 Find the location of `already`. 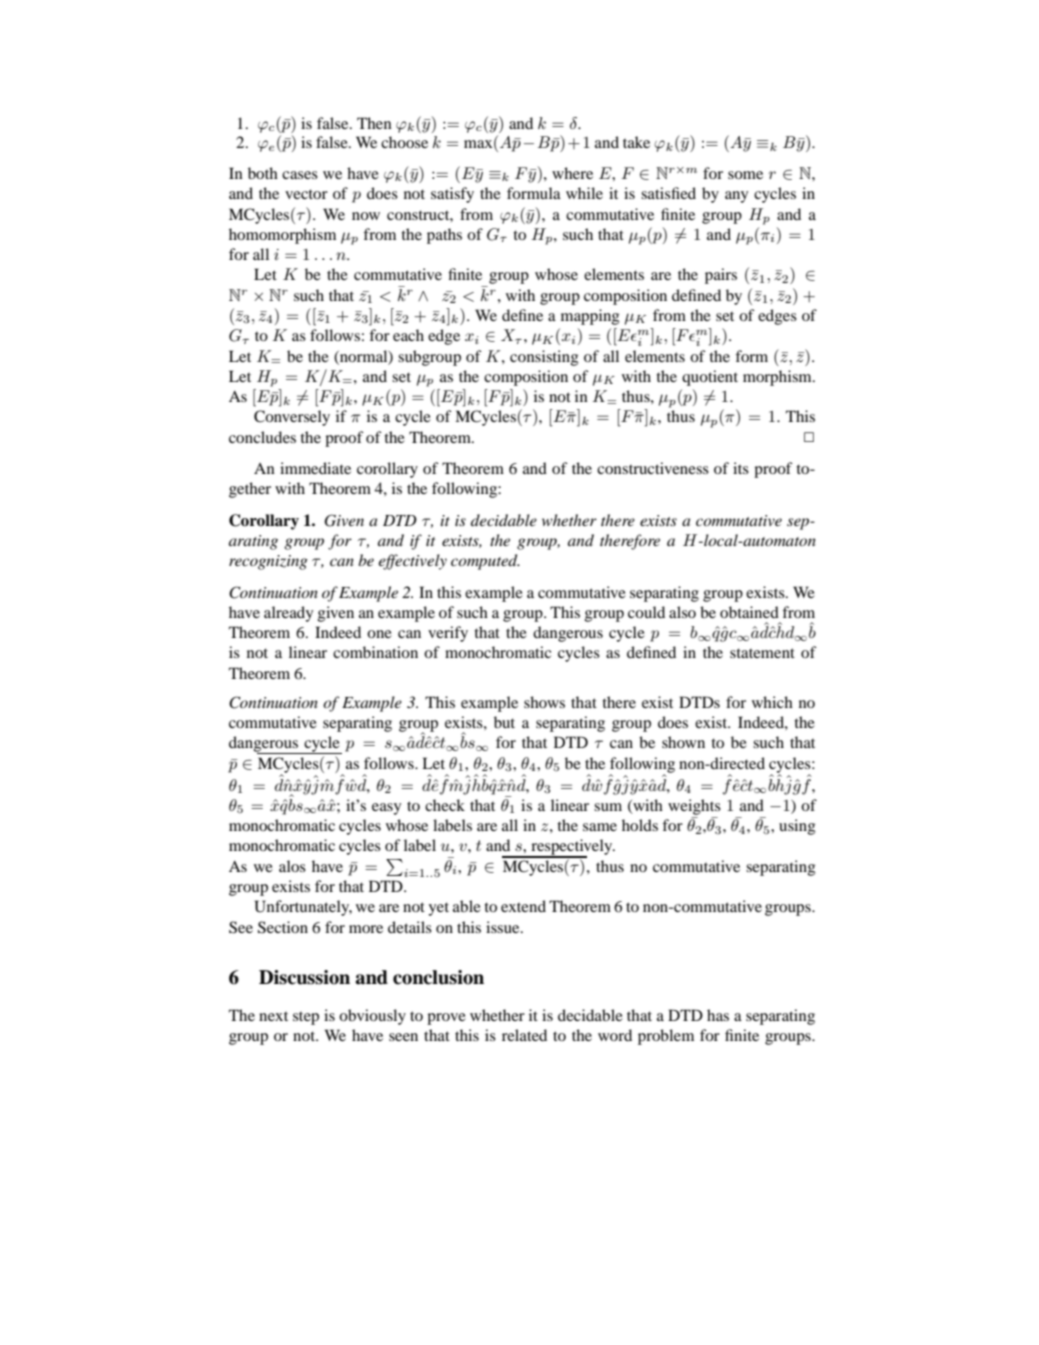

already is located at coordinates (288, 614).
